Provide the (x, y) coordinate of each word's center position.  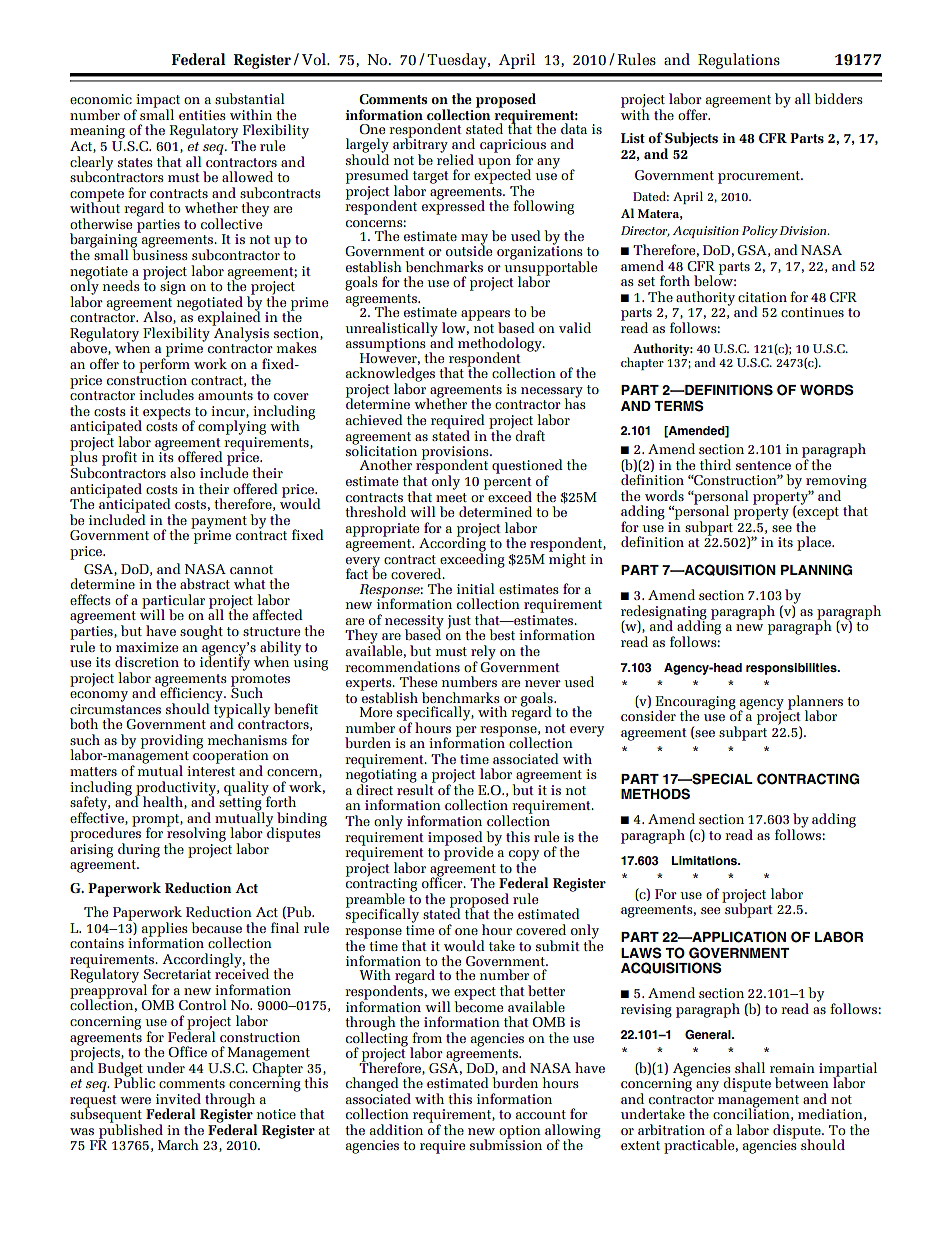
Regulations (739, 61)
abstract (205, 583)
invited (178, 1098)
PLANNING (816, 570)
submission (506, 1144)
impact (157, 102)
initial (476, 588)
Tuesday (458, 61)
